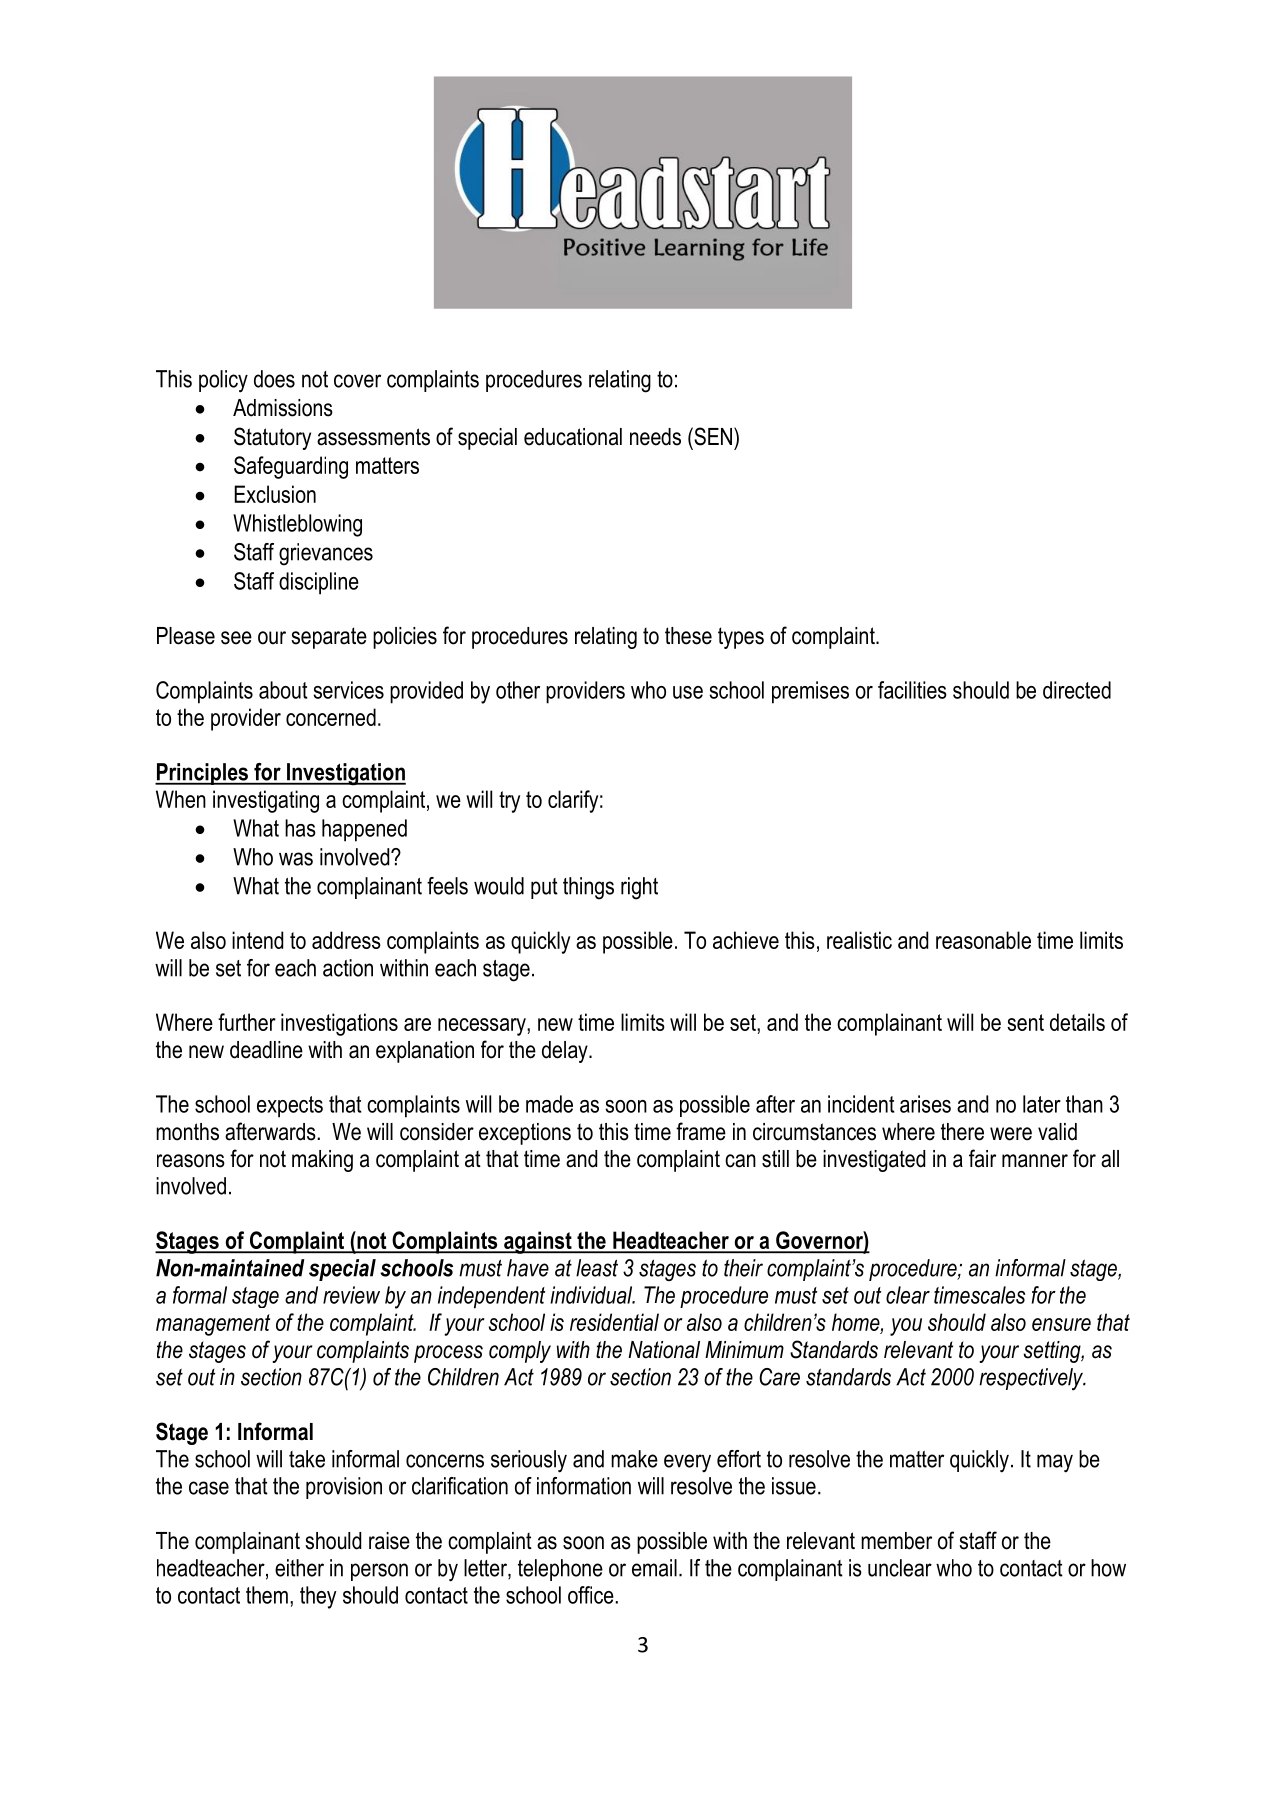 This screenshot has width=1286, height=1819. I want to click on Admissions, so click(283, 408).
